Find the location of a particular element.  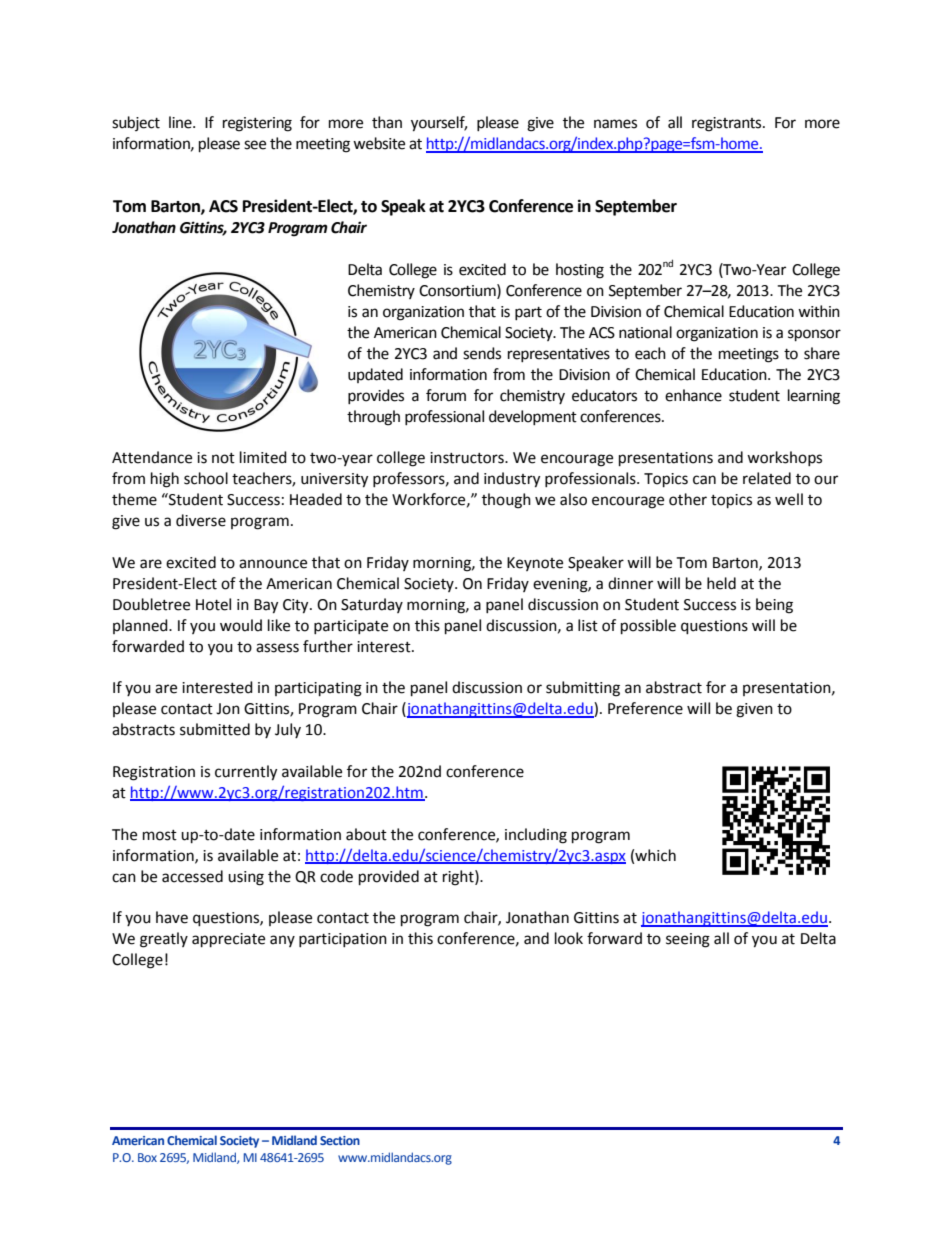

seeing is located at coordinates (688, 940).
